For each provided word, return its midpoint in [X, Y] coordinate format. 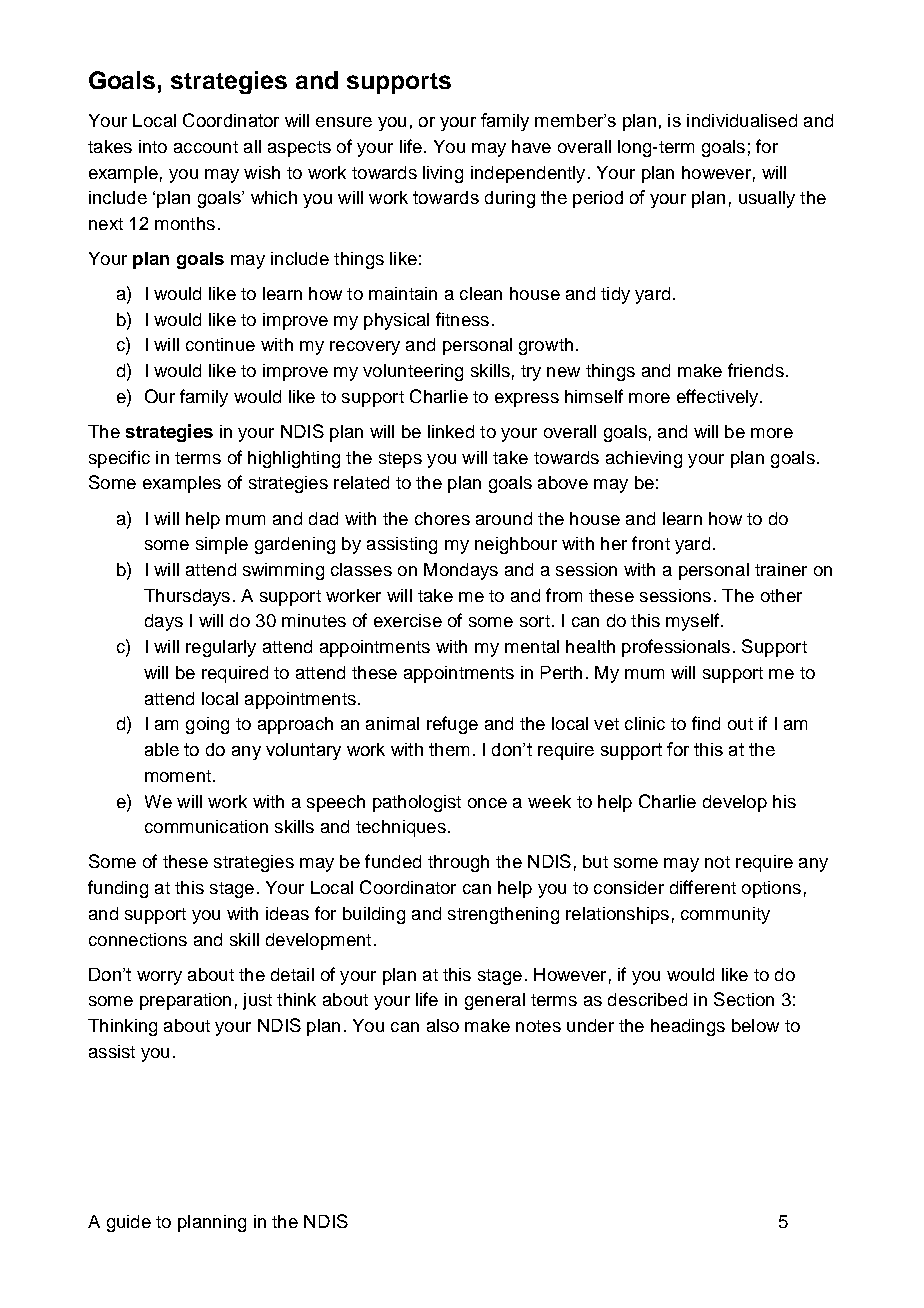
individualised [742, 120]
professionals [676, 648]
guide [129, 1223]
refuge [452, 725]
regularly [221, 648]
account [206, 147]
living [443, 174]
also [443, 1025]
